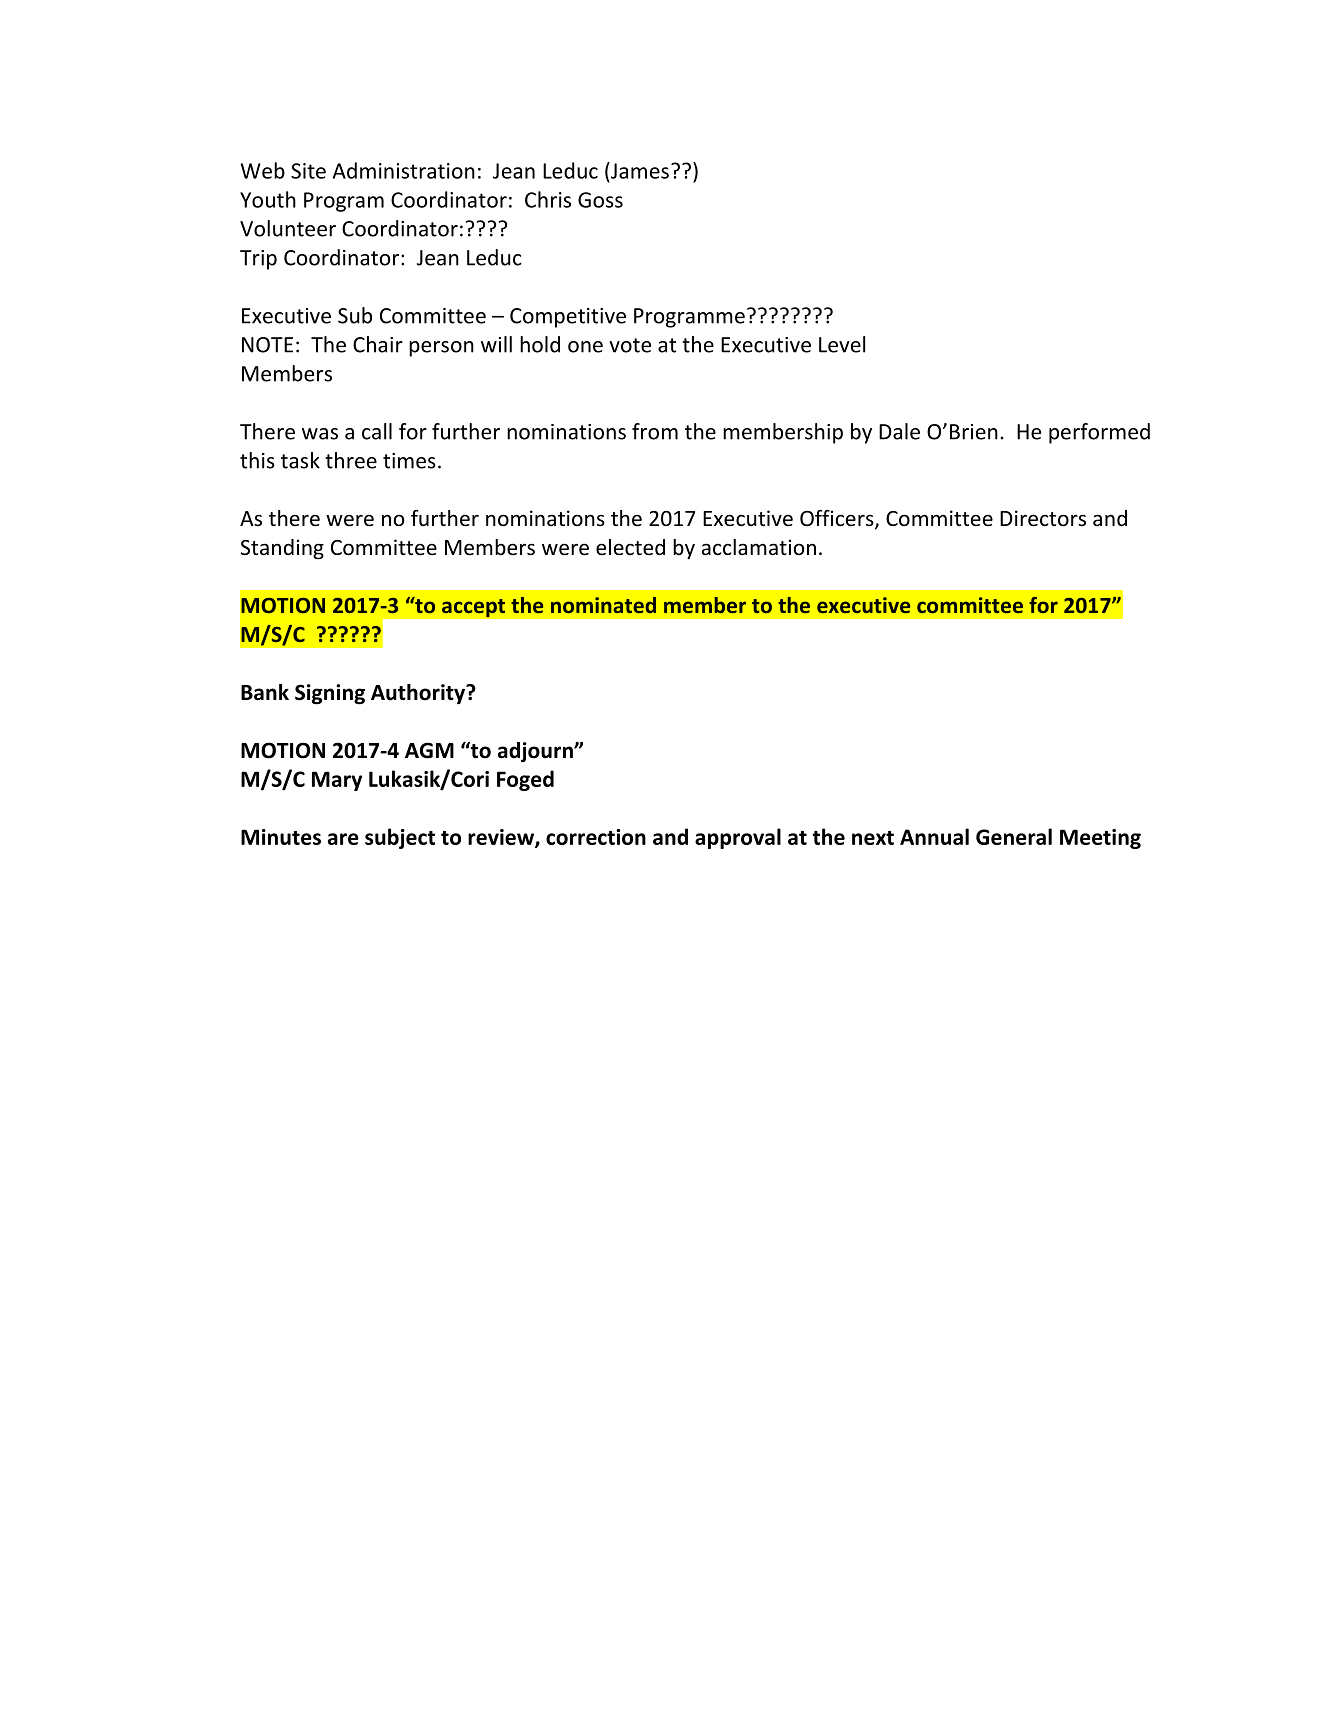  I want to click on Level, so click(842, 344).
